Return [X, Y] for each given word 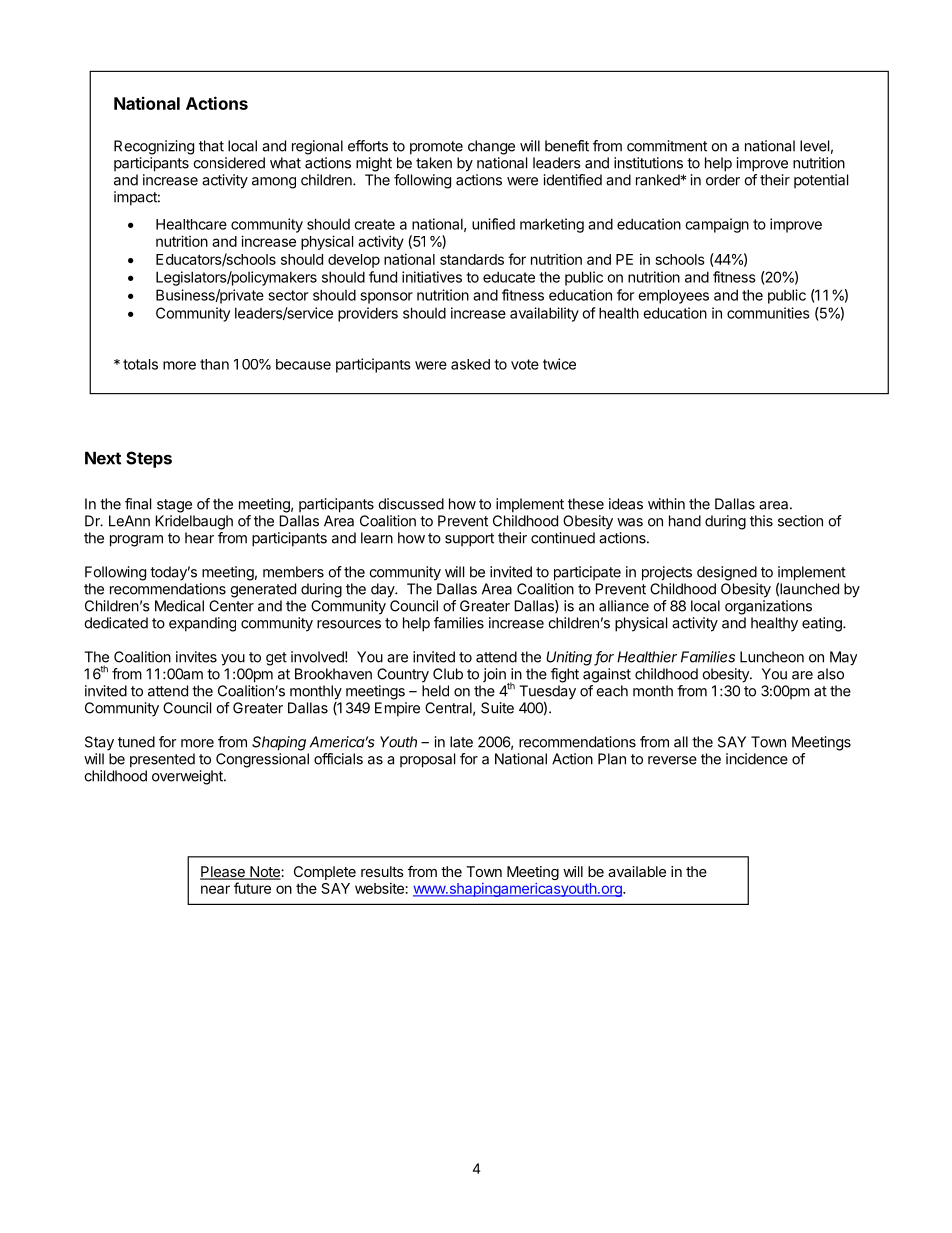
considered [229, 163]
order [723, 180]
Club [448, 674]
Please [223, 873]
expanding [202, 624]
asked [470, 364]
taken [434, 163]
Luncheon [772, 657]
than [214, 364]
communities [768, 313]
